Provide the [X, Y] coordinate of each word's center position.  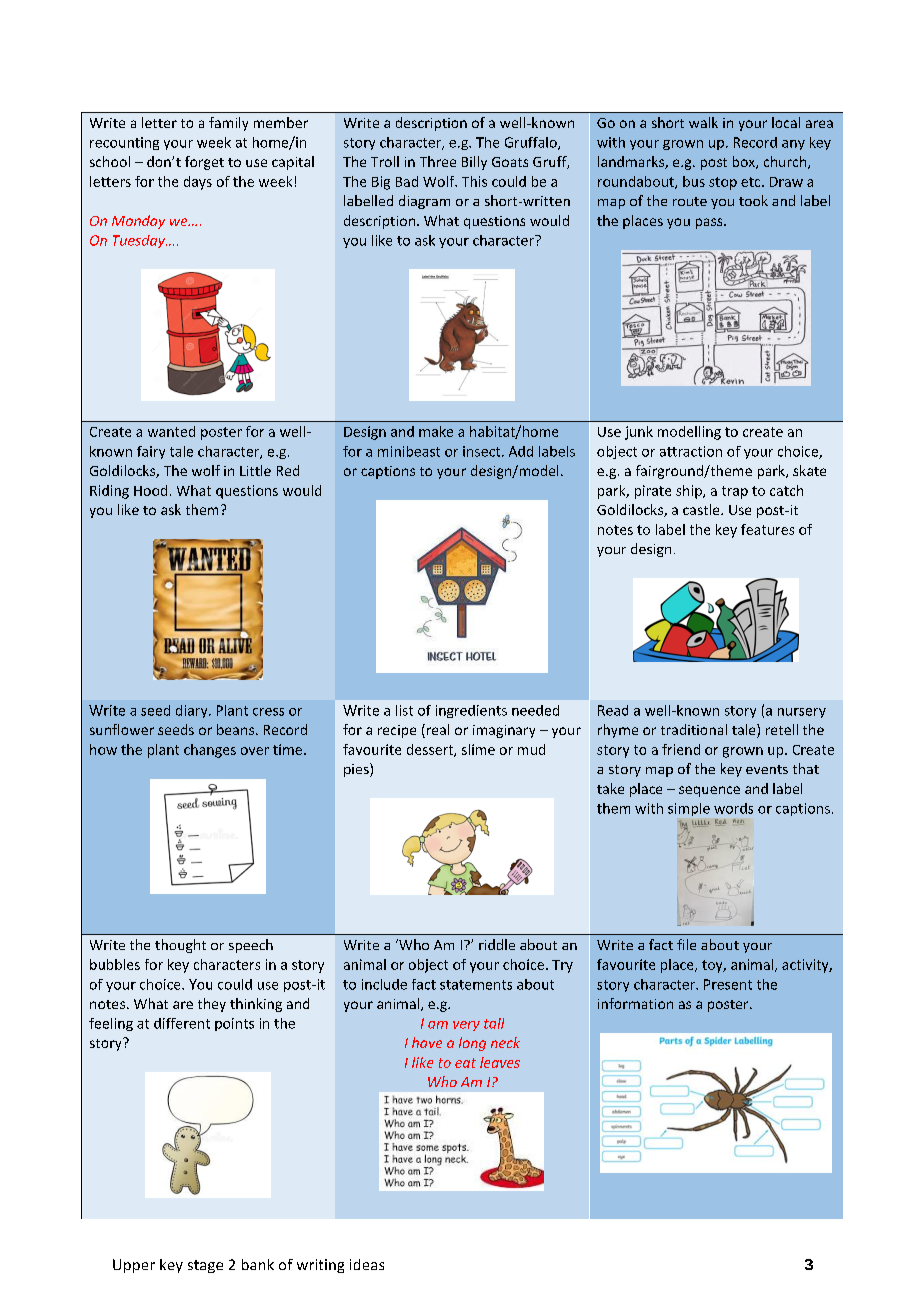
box [745, 162]
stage [205, 1266]
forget [204, 163]
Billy [474, 163]
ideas [367, 1264]
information [635, 1003]
